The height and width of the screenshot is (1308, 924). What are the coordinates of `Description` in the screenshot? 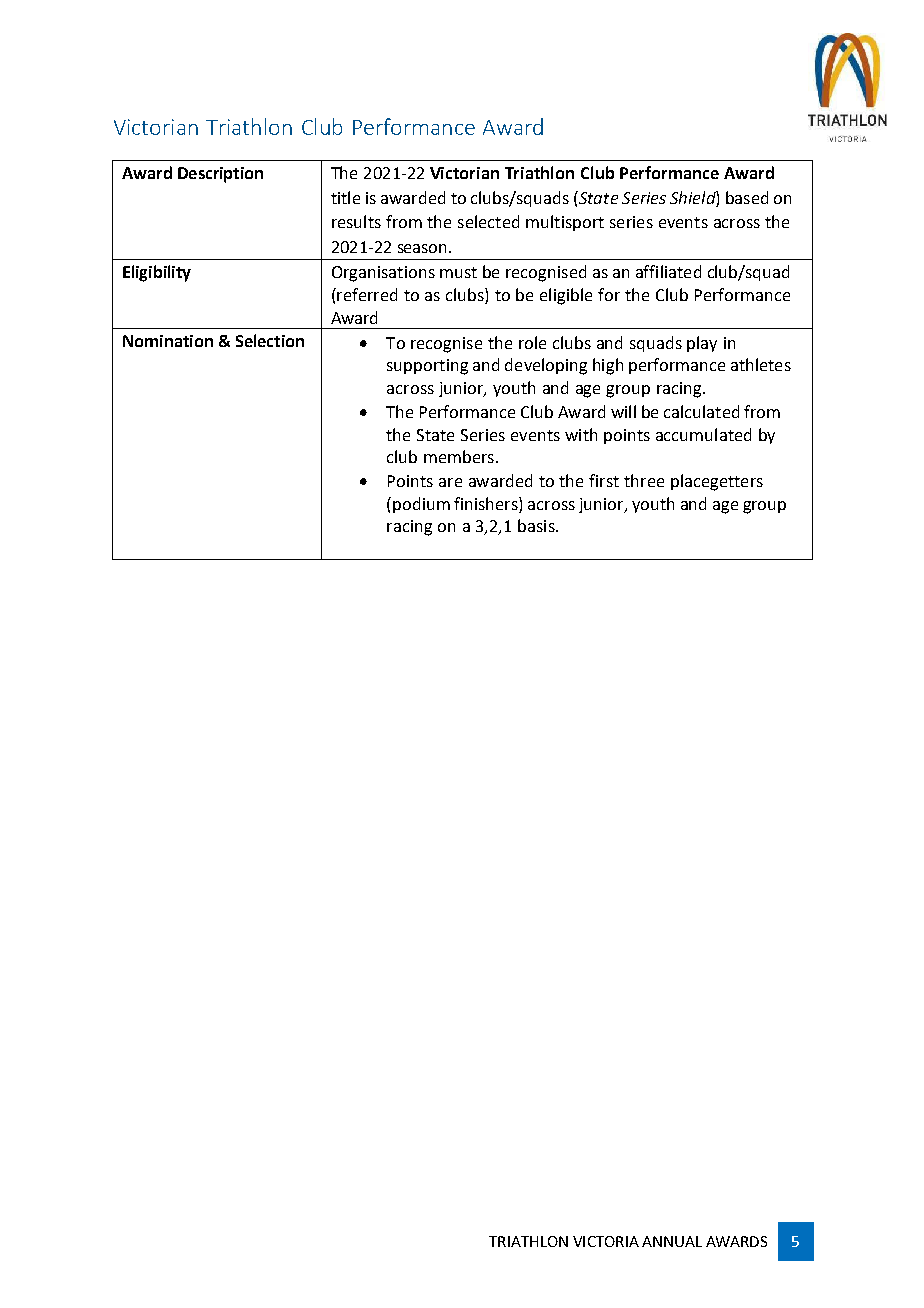 It's located at (220, 175).
